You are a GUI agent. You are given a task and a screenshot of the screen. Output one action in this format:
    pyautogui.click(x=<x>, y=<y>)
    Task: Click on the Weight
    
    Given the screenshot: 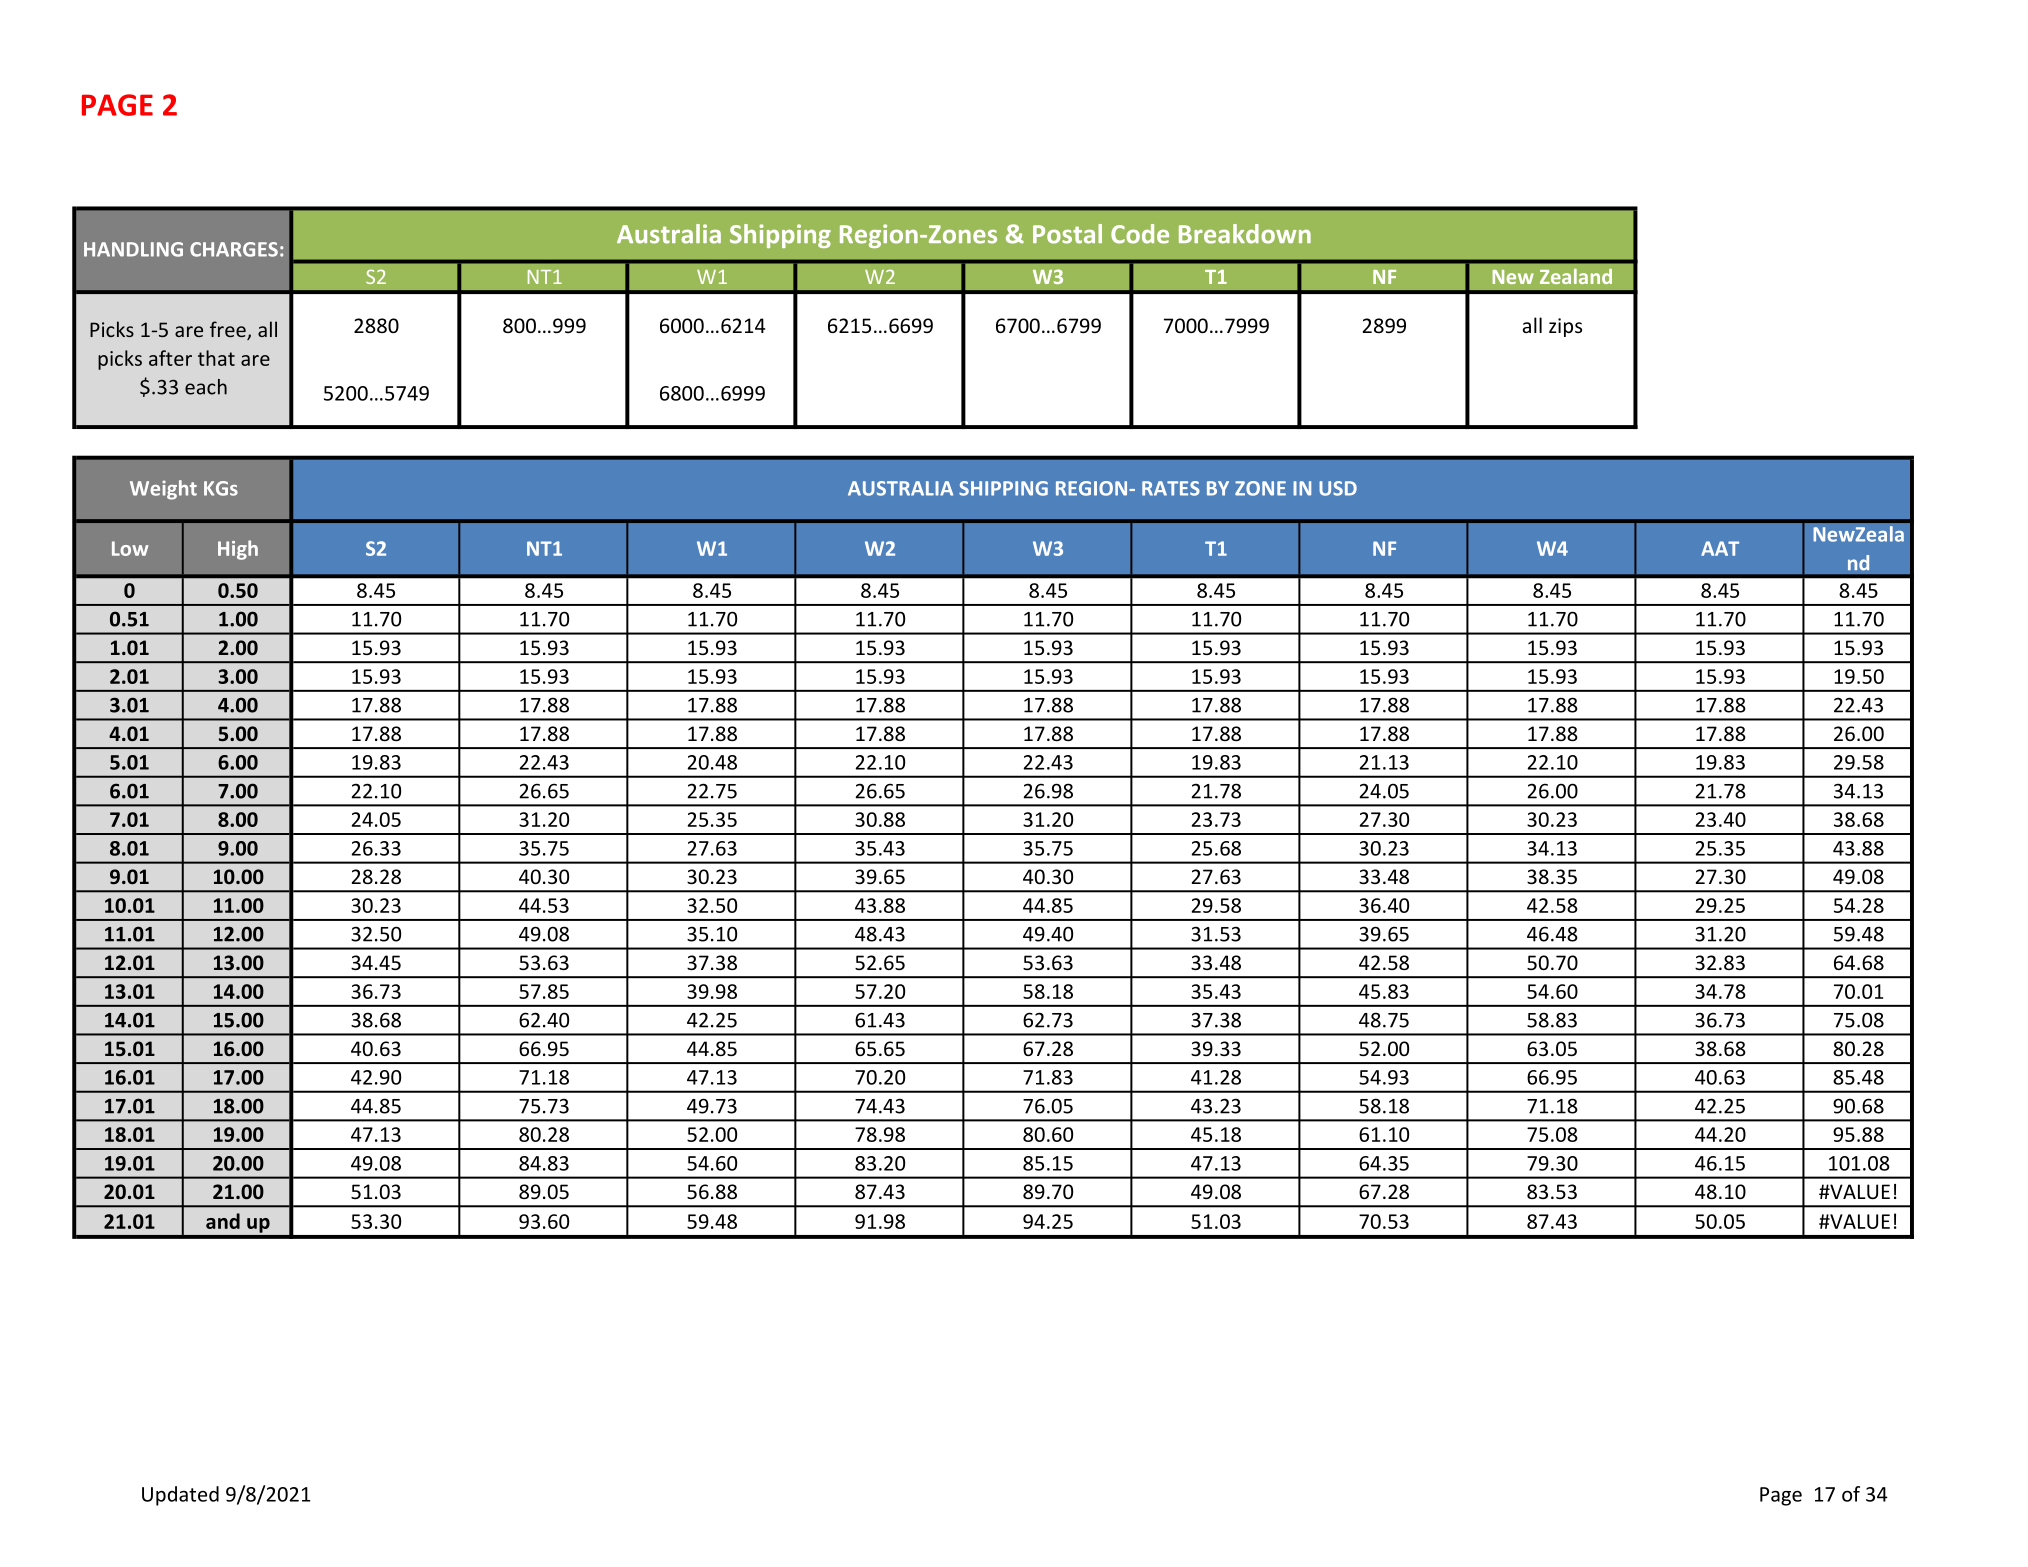 What is the action you would take?
    pyautogui.click(x=163, y=490)
